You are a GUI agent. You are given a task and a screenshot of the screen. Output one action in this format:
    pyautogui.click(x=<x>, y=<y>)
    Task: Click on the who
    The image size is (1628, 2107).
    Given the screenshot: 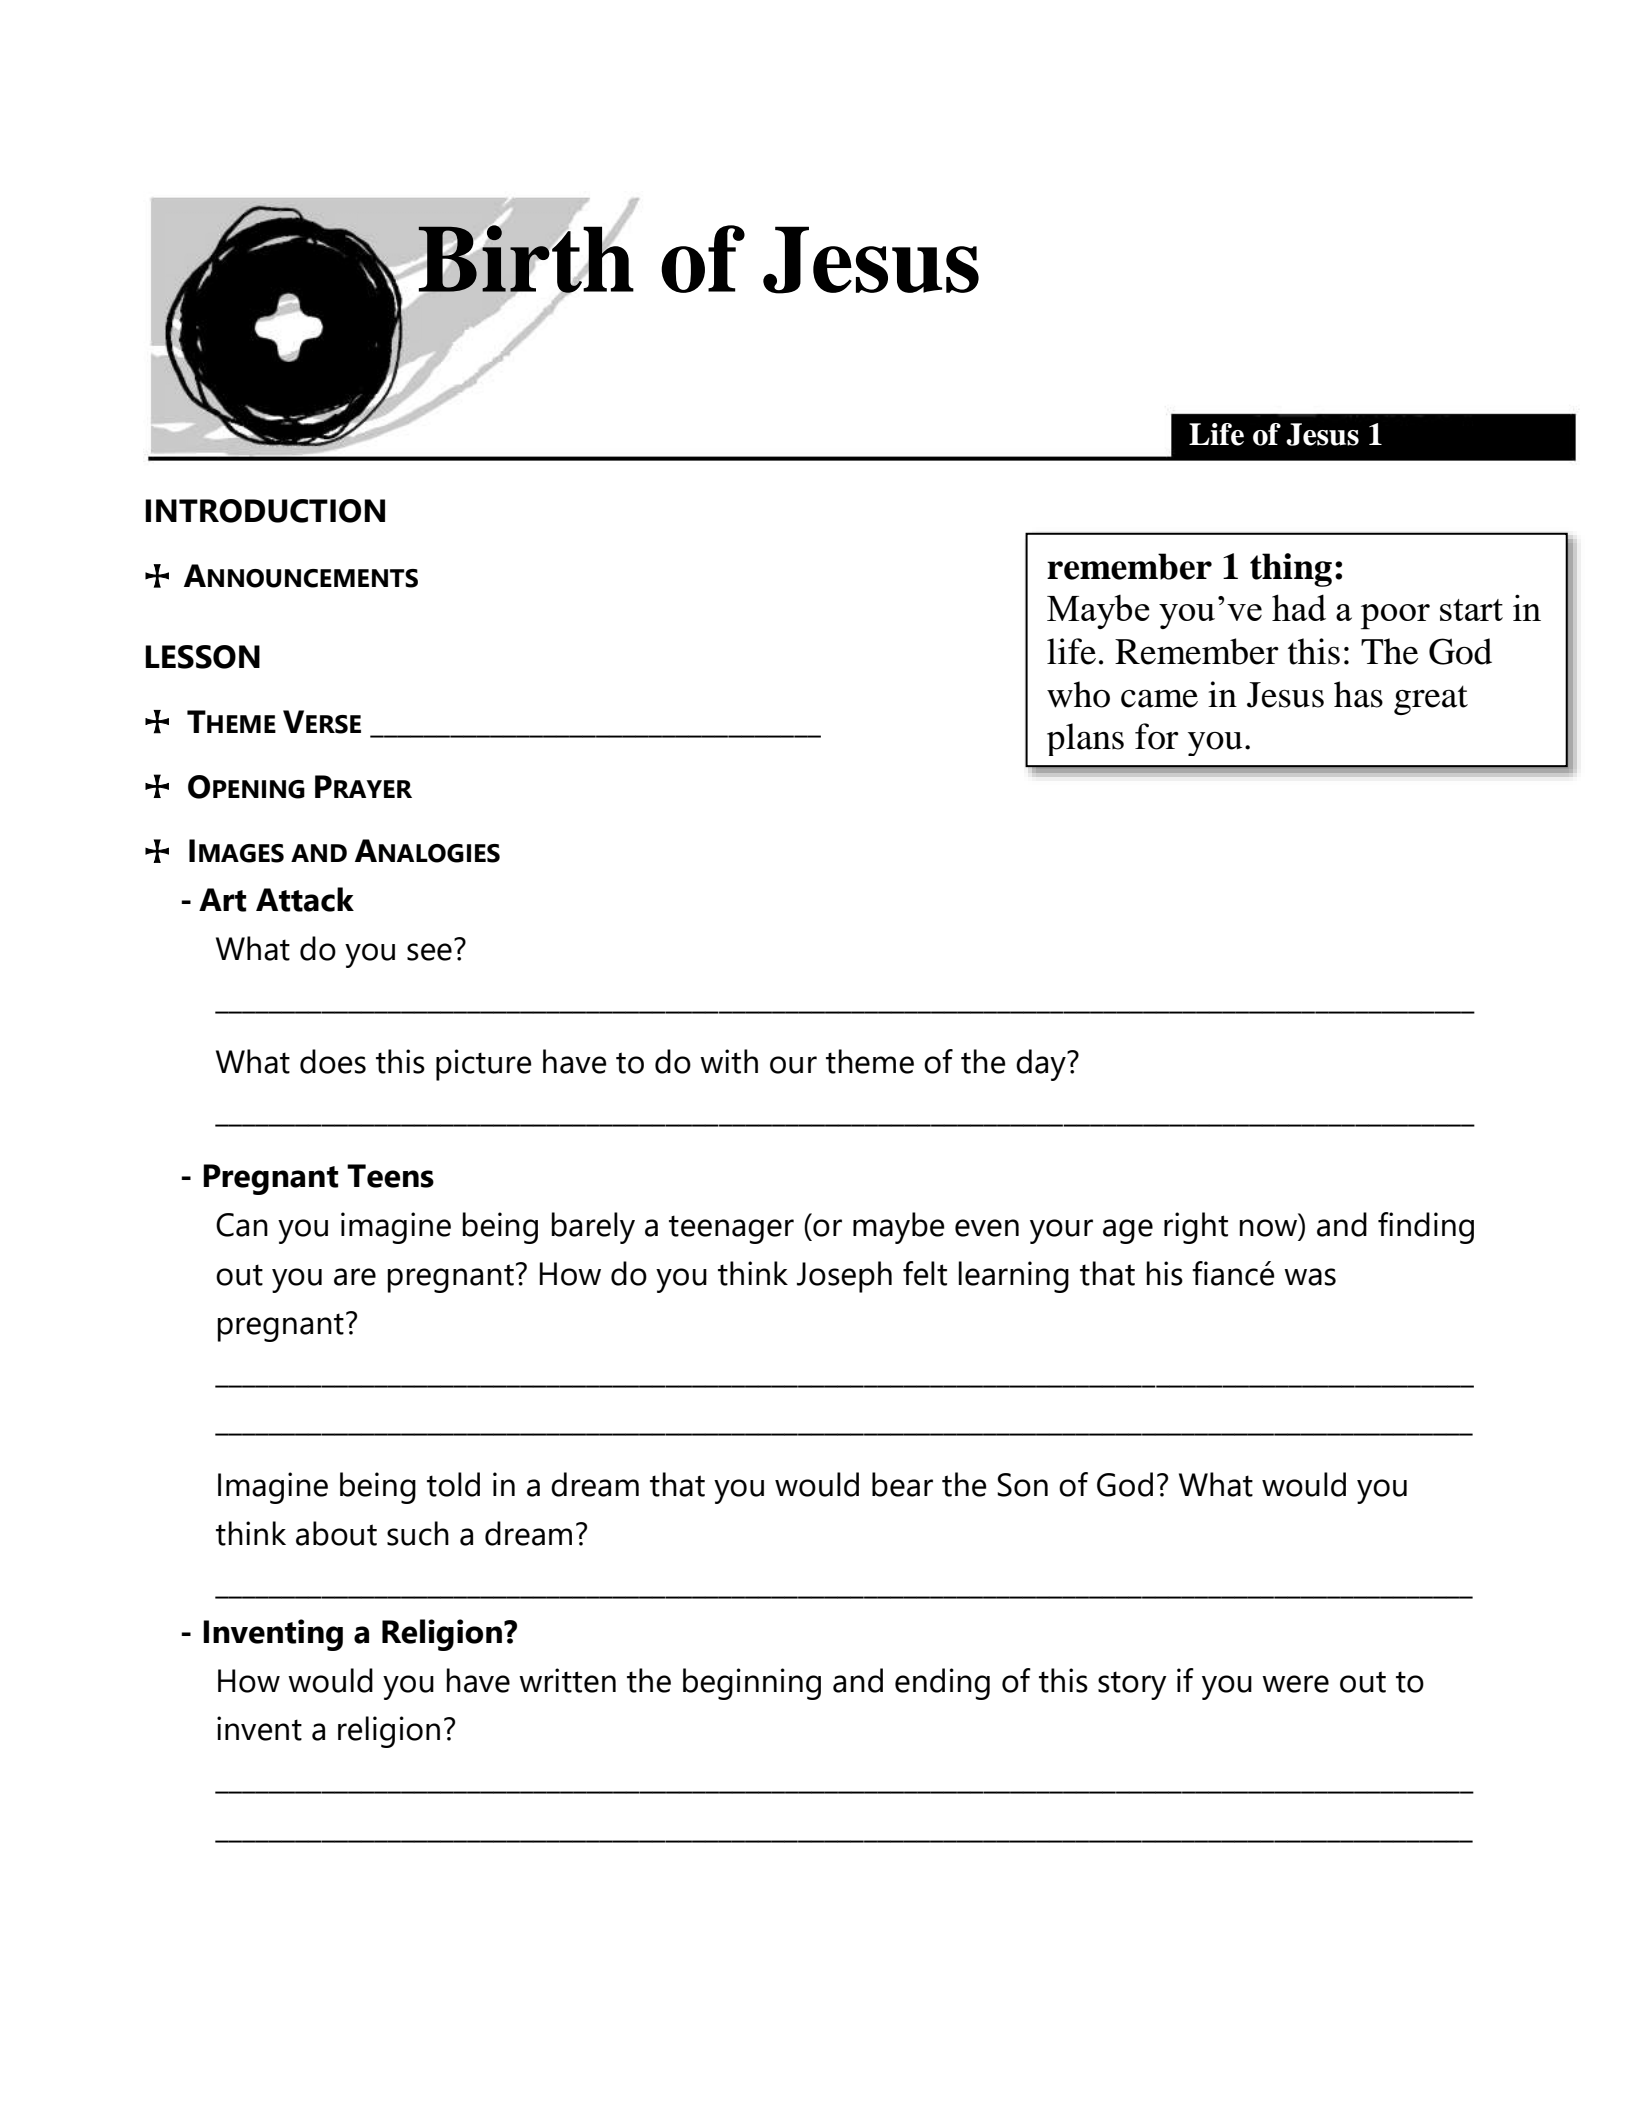 What is the action you would take?
    pyautogui.click(x=1078, y=694)
